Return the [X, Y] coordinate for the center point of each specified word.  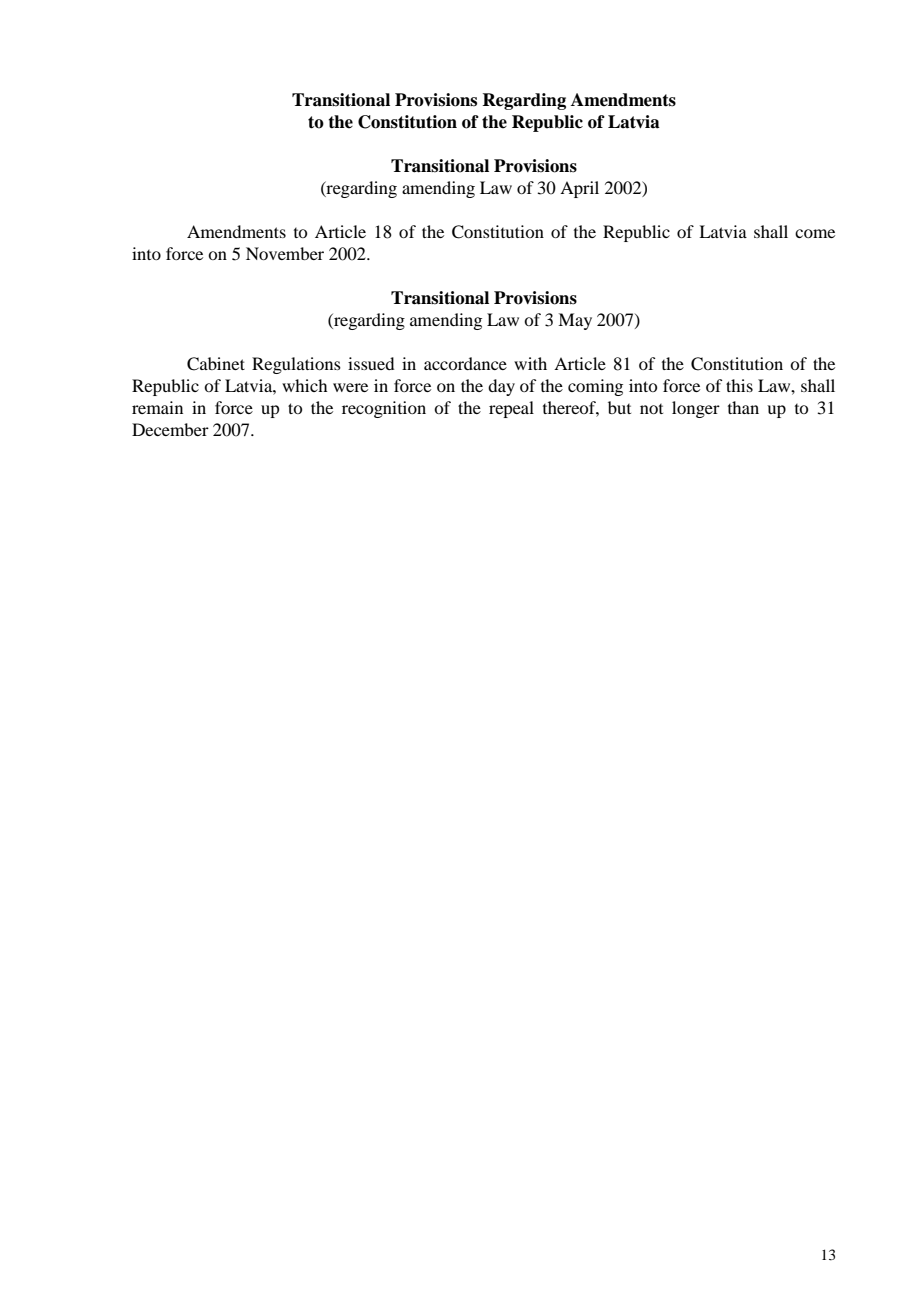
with [530, 363]
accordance [465, 363]
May [575, 321]
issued [371, 363]
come [815, 233]
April [579, 189]
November [285, 253]
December [170, 429]
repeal [511, 409]
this [739, 385]
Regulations [296, 365]
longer [696, 409]
